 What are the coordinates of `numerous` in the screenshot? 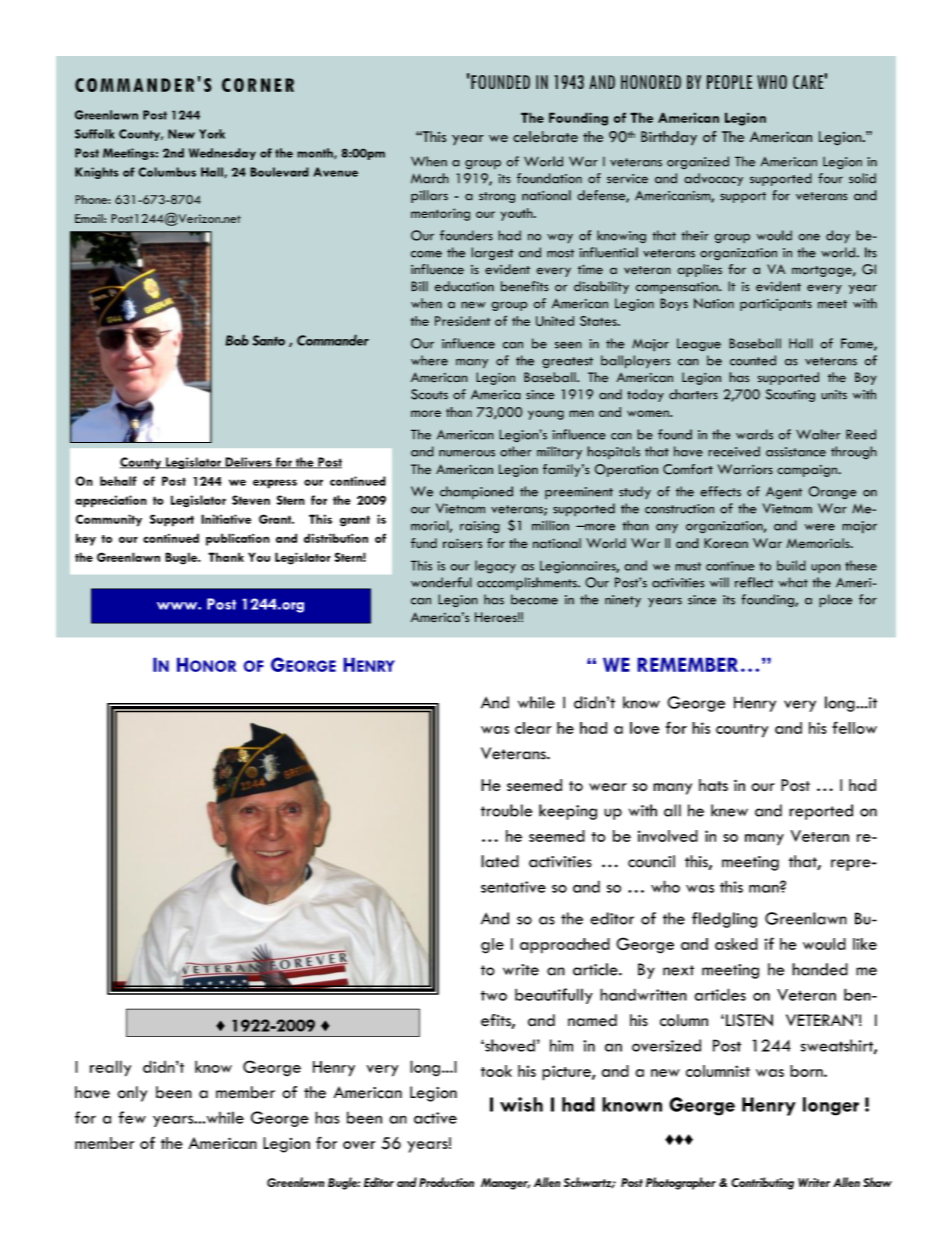 It's located at (467, 453).
